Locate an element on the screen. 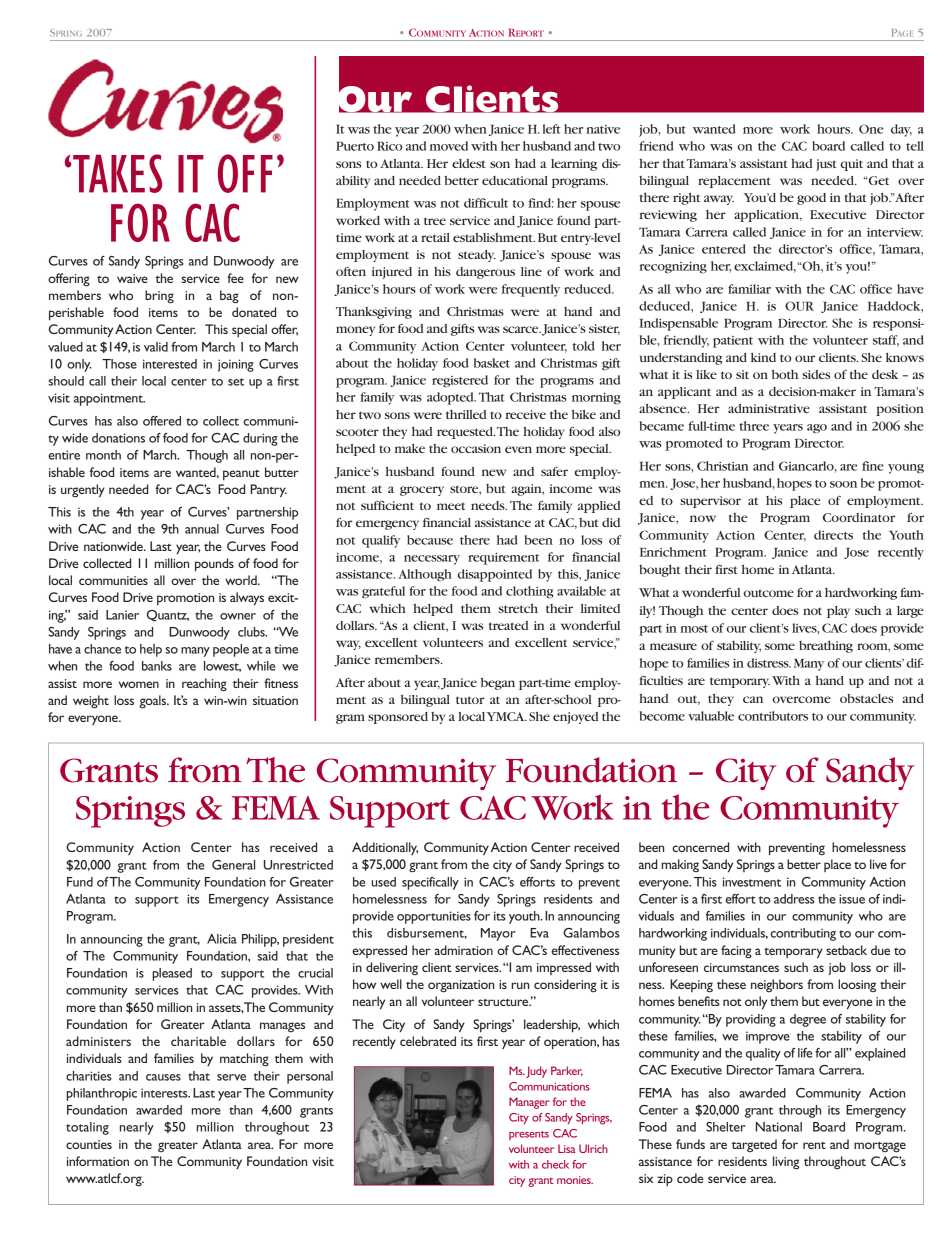  eldest is located at coordinates (469, 163).
